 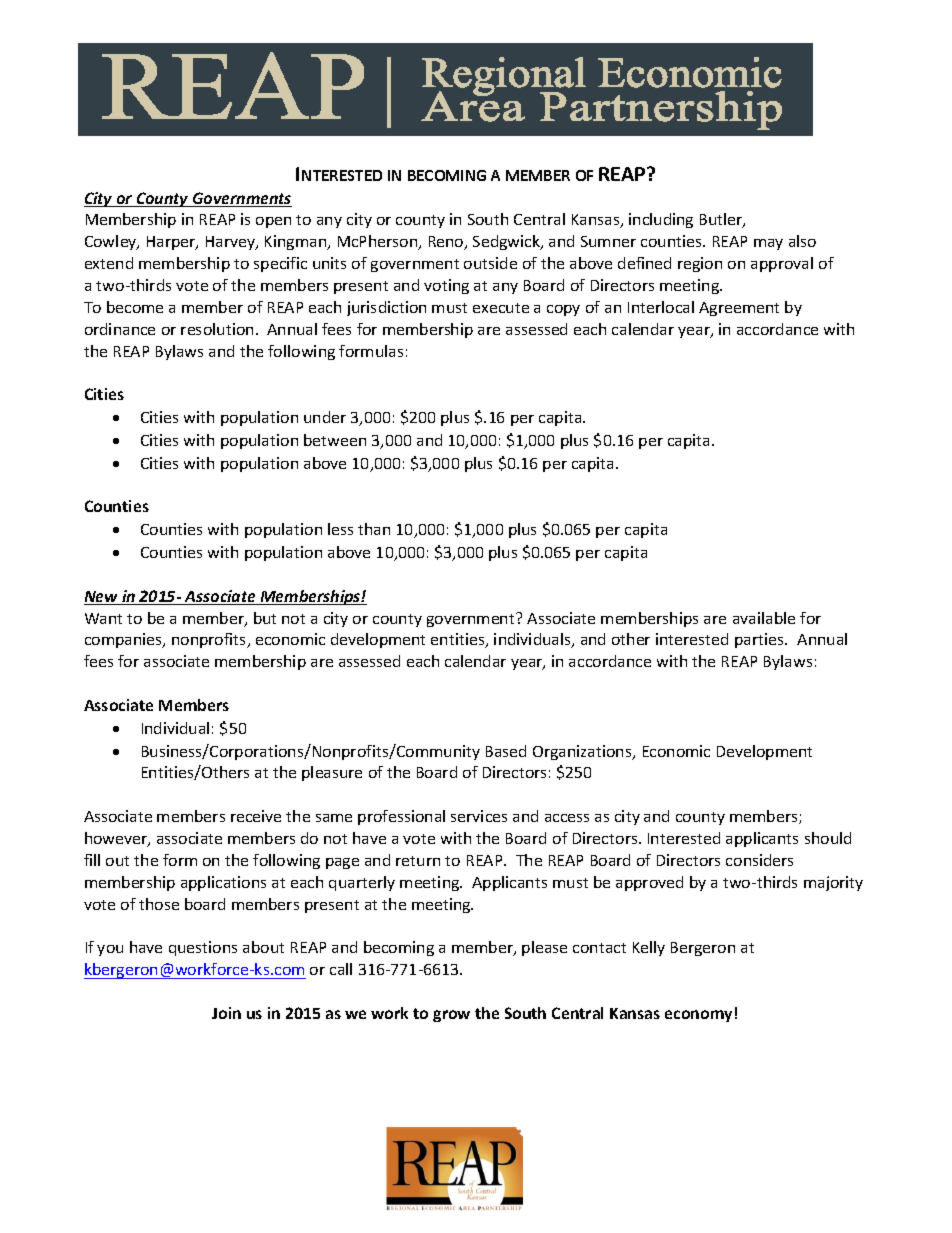 What do you see at coordinates (768, 244) in the screenshot?
I see `may` at bounding box center [768, 244].
